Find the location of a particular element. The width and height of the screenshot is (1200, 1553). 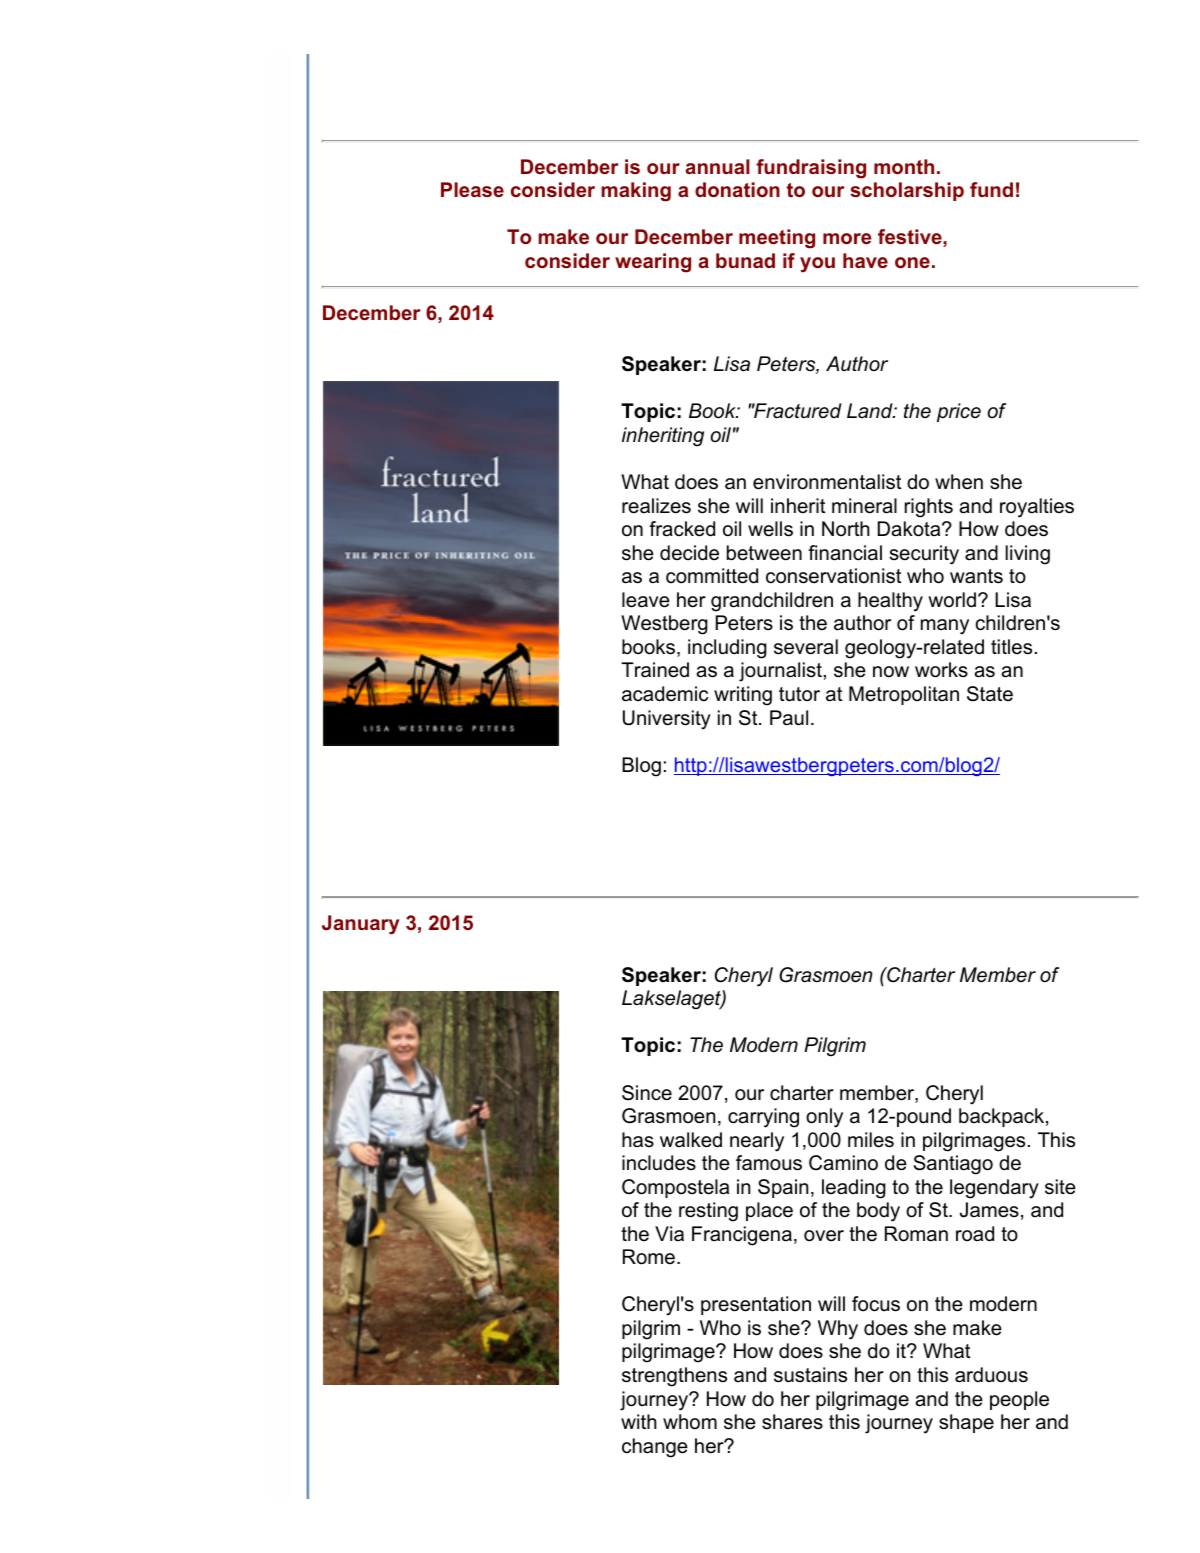

price is located at coordinates (959, 412).
